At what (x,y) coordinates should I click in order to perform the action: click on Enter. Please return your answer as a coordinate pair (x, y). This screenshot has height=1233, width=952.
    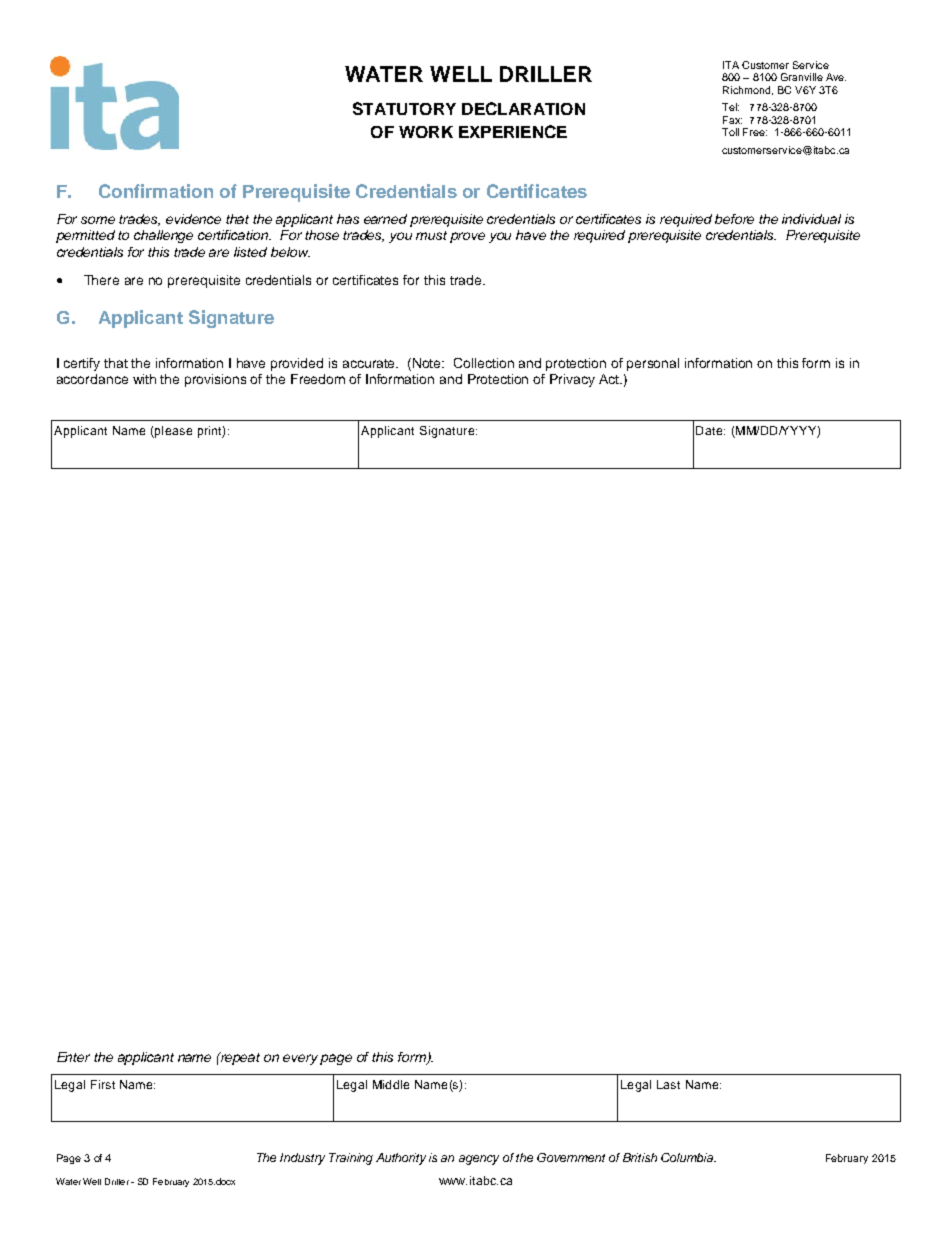
    Looking at the image, I should click on (73, 1057).
